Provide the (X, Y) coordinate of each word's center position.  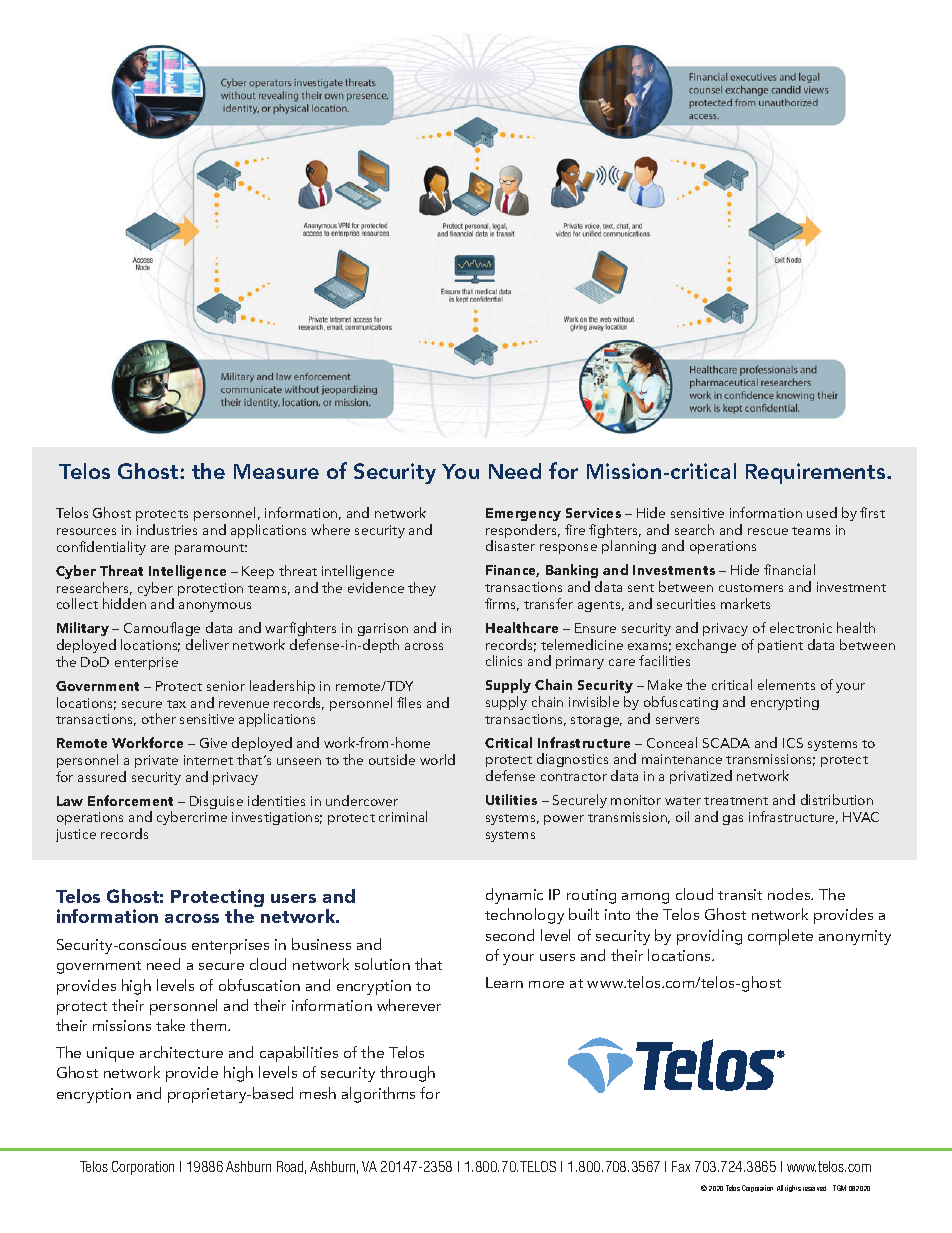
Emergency (523, 514)
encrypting (785, 703)
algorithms (378, 1095)
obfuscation (259, 985)
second (510, 935)
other (159, 718)
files (409, 702)
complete (780, 937)
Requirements (817, 473)
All (780, 1188)
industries (167, 529)
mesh (318, 1093)
